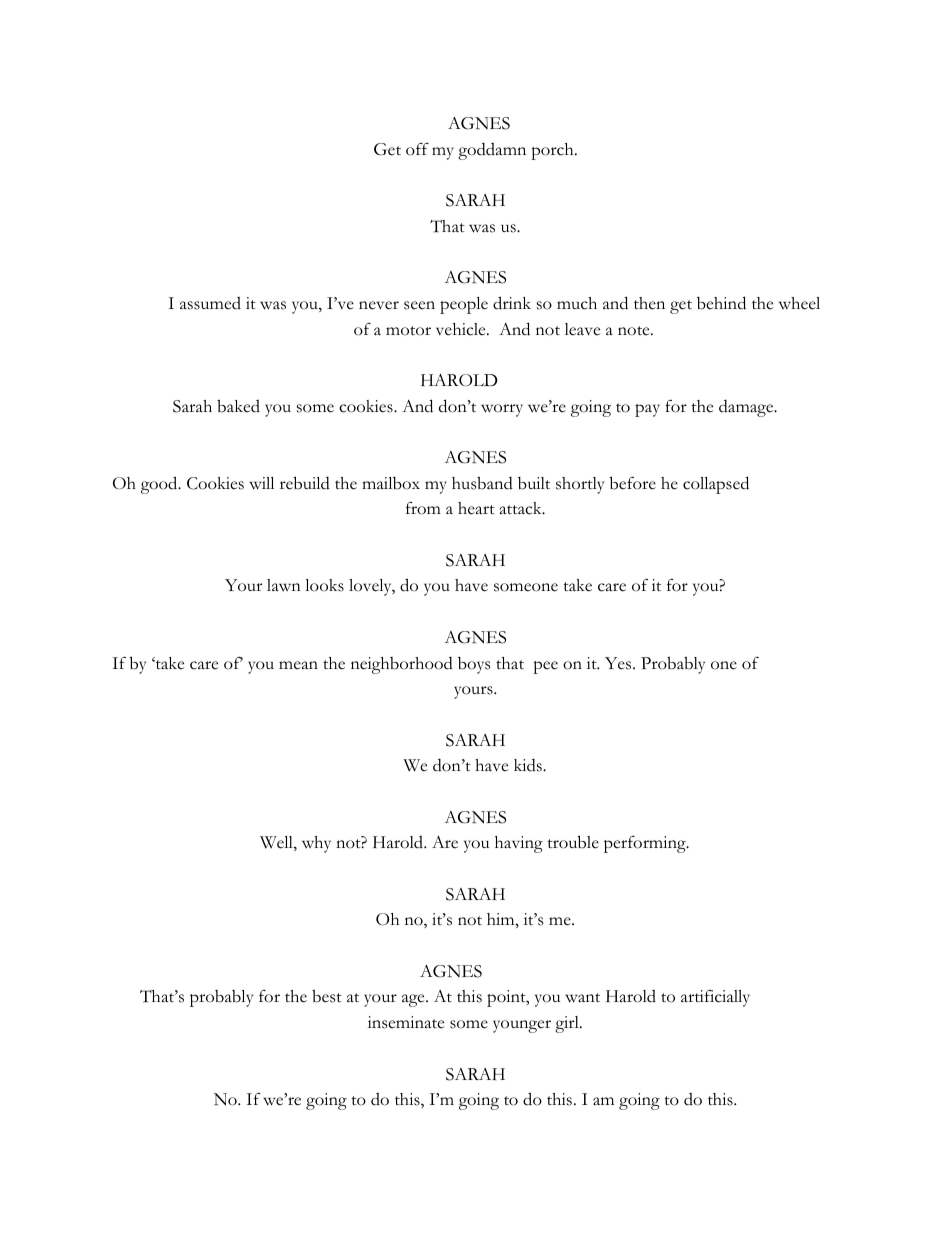 Image resolution: width=952 pixels, height=1233 pixels. I want to click on collapsed, so click(716, 485).
